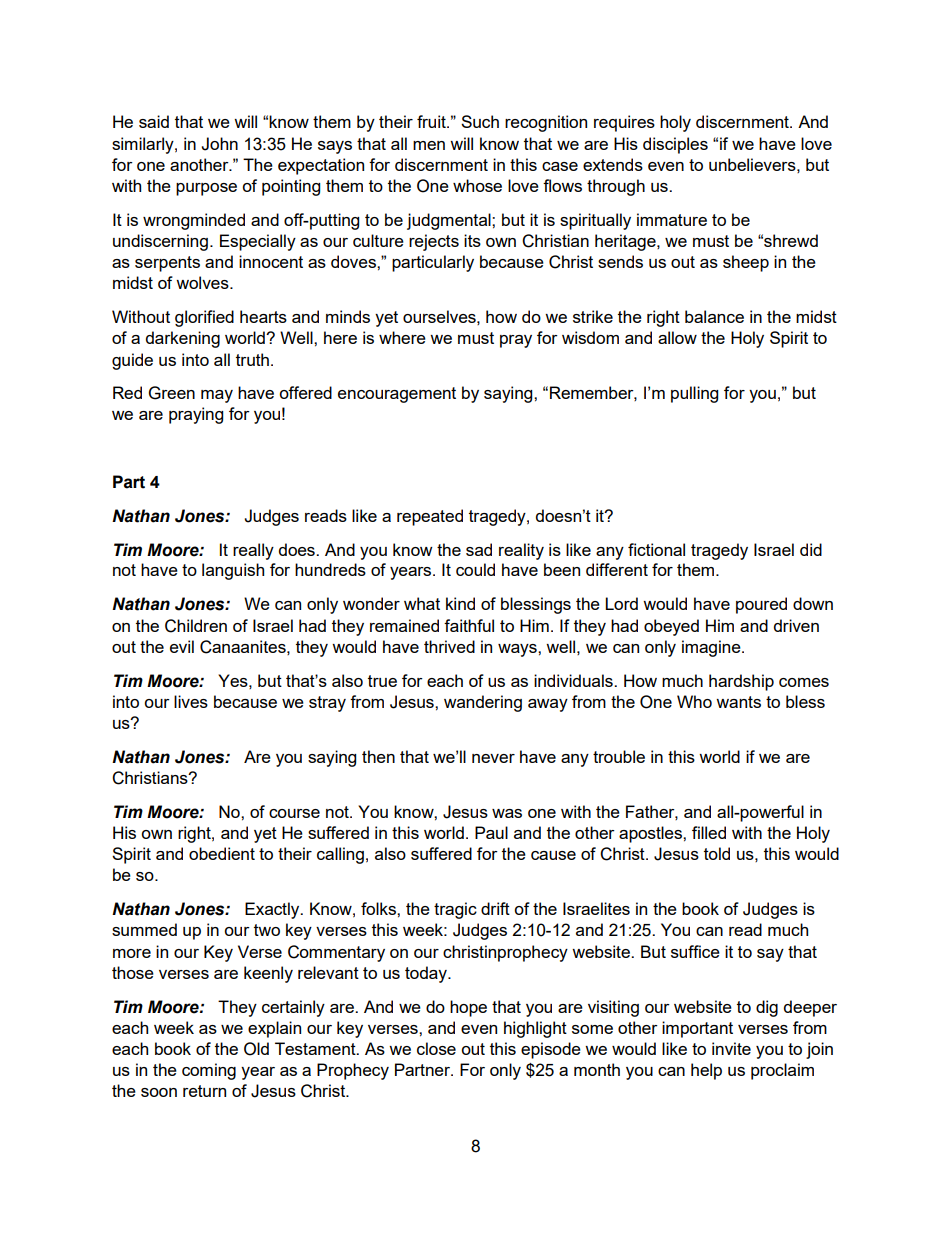  Describe the element at coordinates (493, 758) in the screenshot. I see `never` at that location.
